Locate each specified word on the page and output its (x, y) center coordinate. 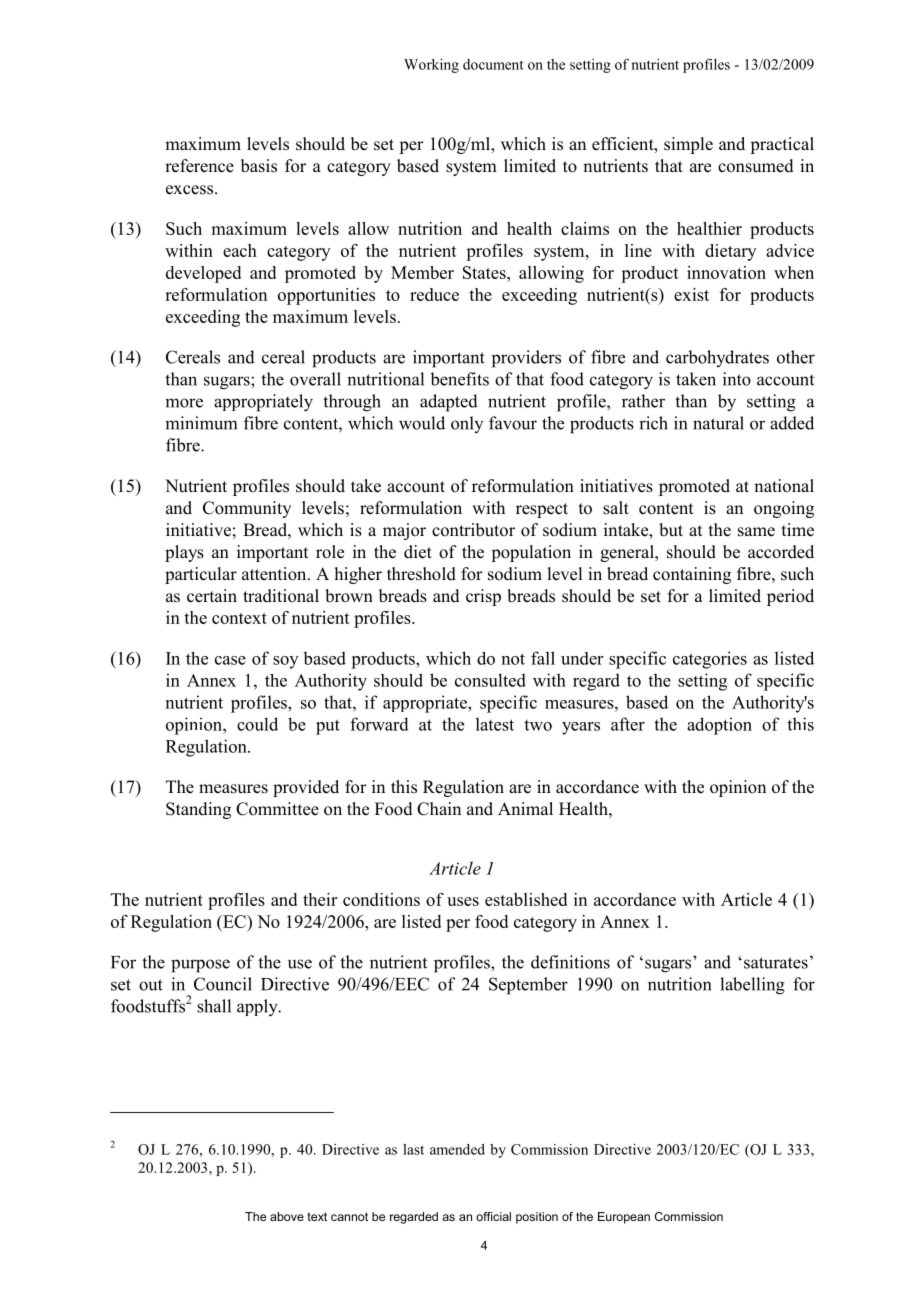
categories (710, 660)
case (230, 660)
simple (688, 145)
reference (199, 166)
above (287, 1216)
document (493, 64)
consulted (490, 680)
